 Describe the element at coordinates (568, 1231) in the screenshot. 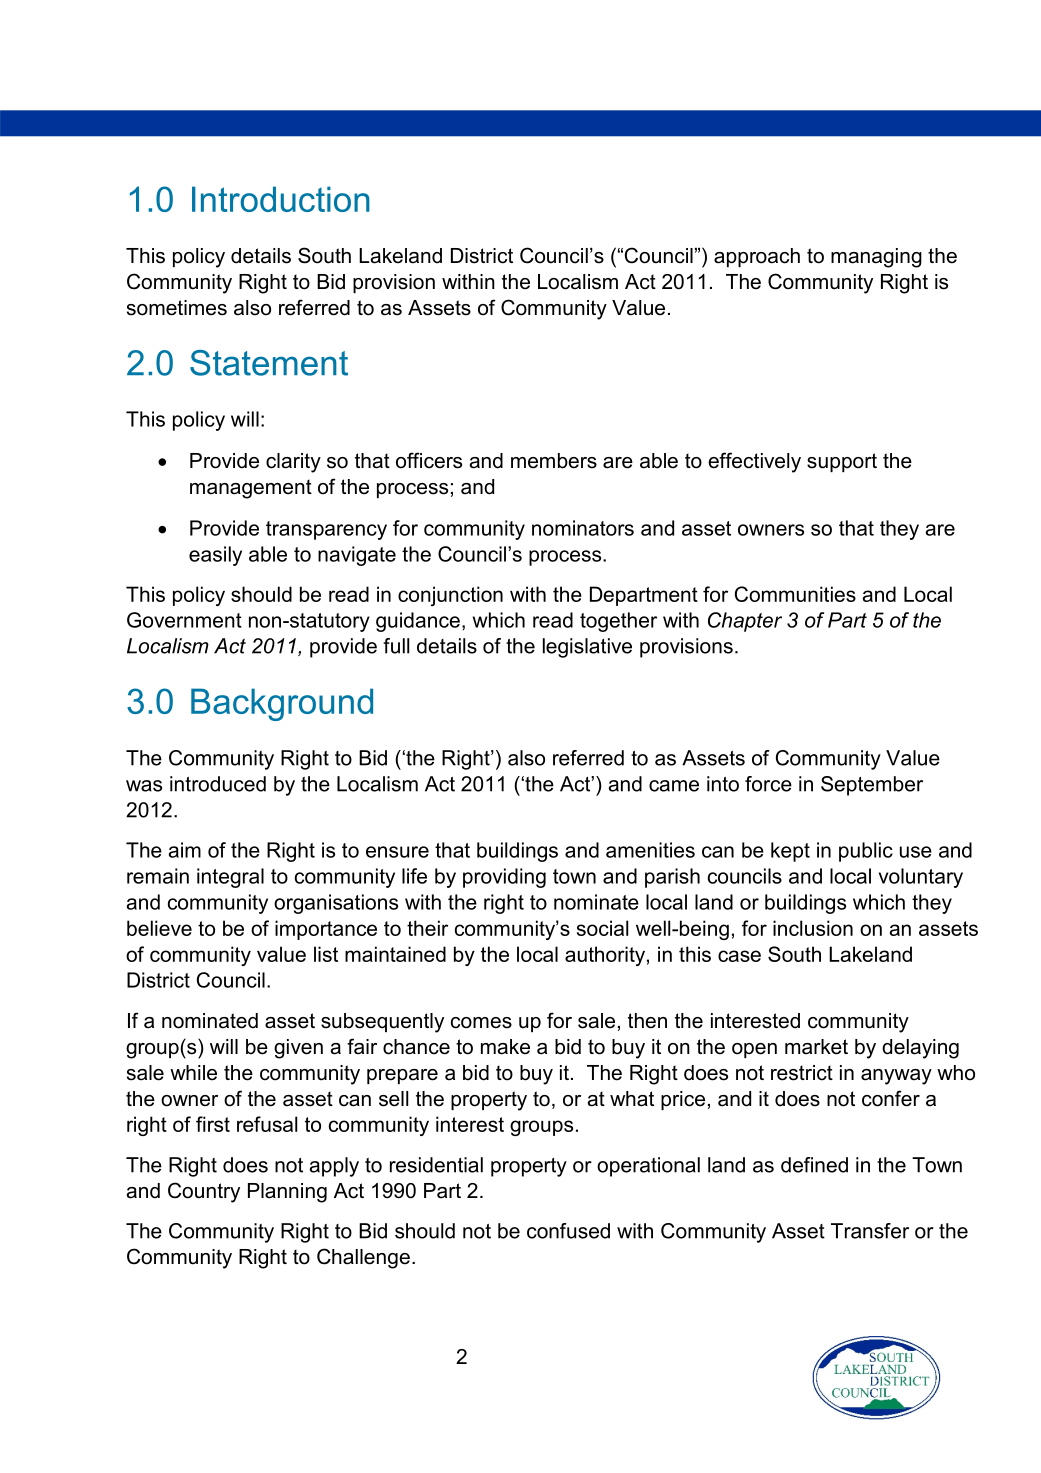

I see `confused` at that location.
